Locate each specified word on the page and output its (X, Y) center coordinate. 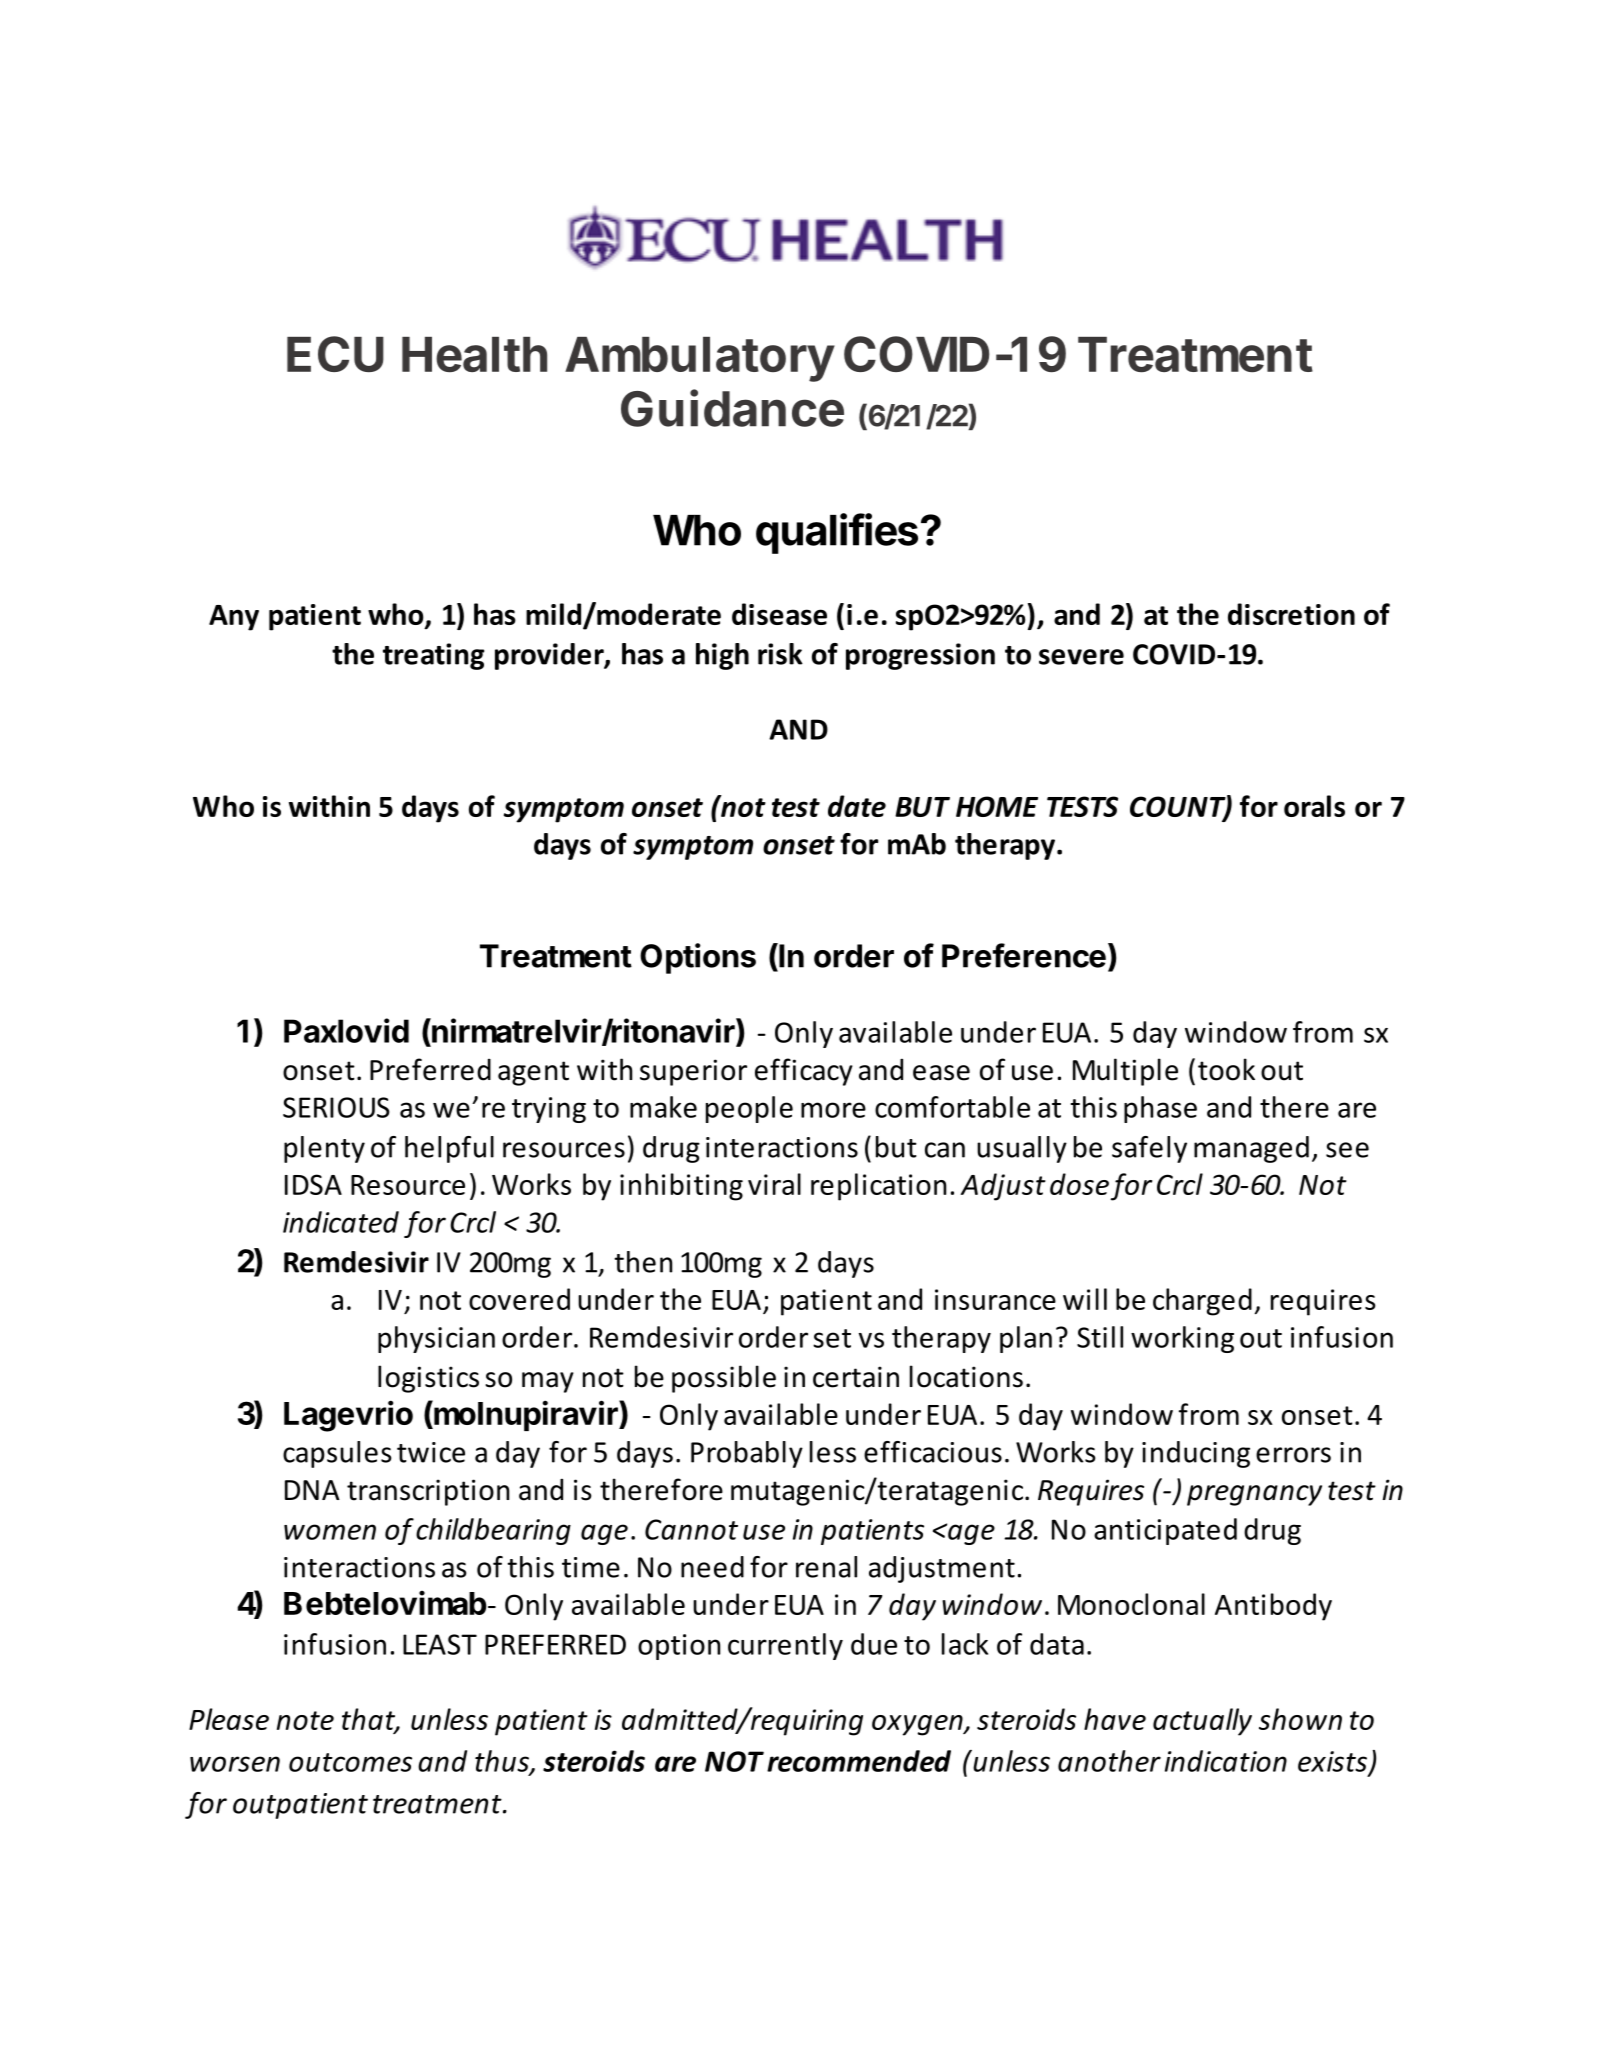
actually (1202, 1722)
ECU (335, 354)
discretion (1291, 614)
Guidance (732, 408)
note (305, 1720)
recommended (859, 1761)
